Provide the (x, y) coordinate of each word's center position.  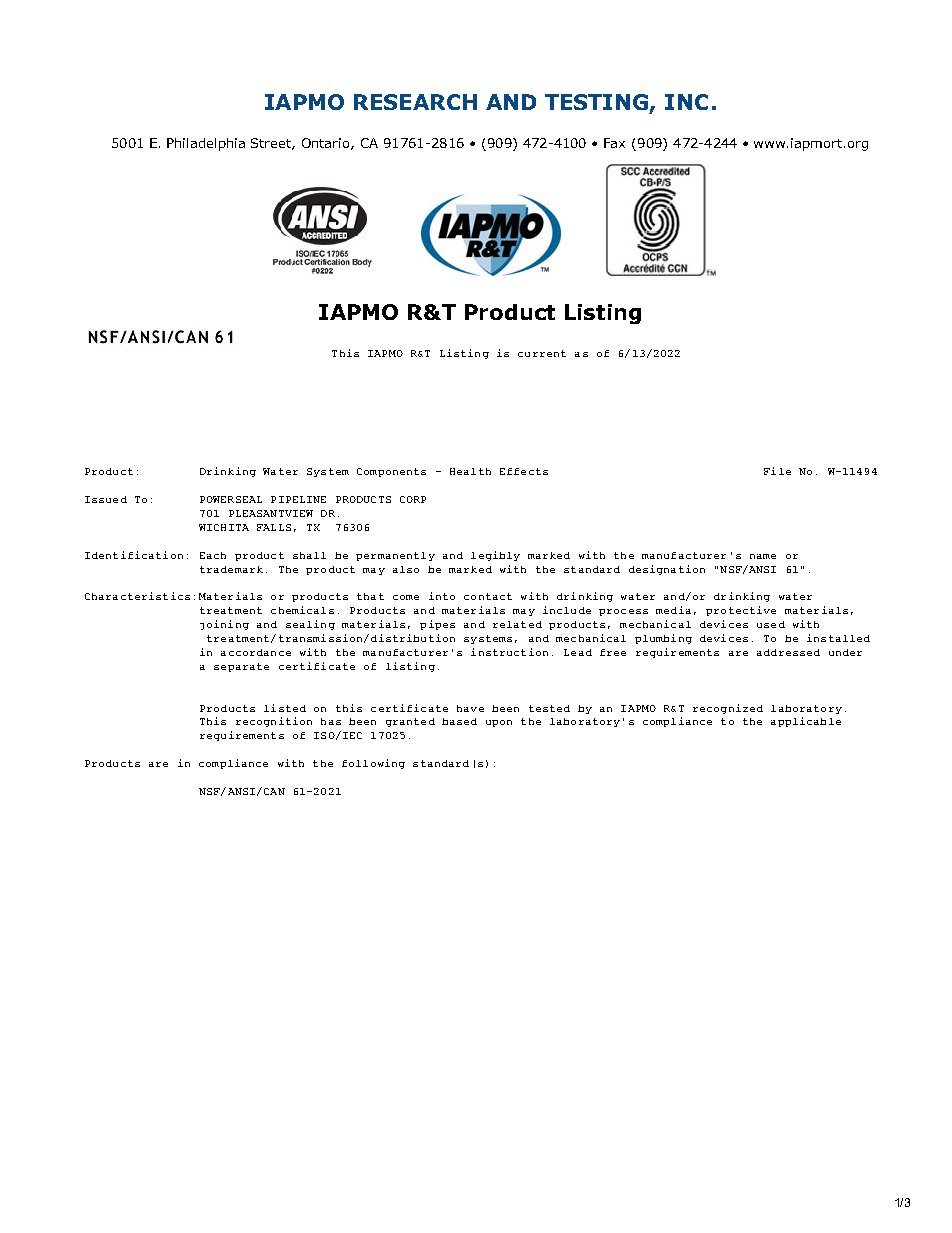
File (777, 471)
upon (499, 723)
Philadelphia (206, 144)
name (763, 556)
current (542, 353)
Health (470, 471)
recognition (274, 722)
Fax (614, 143)
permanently (395, 556)
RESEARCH (415, 102)
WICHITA (224, 527)
